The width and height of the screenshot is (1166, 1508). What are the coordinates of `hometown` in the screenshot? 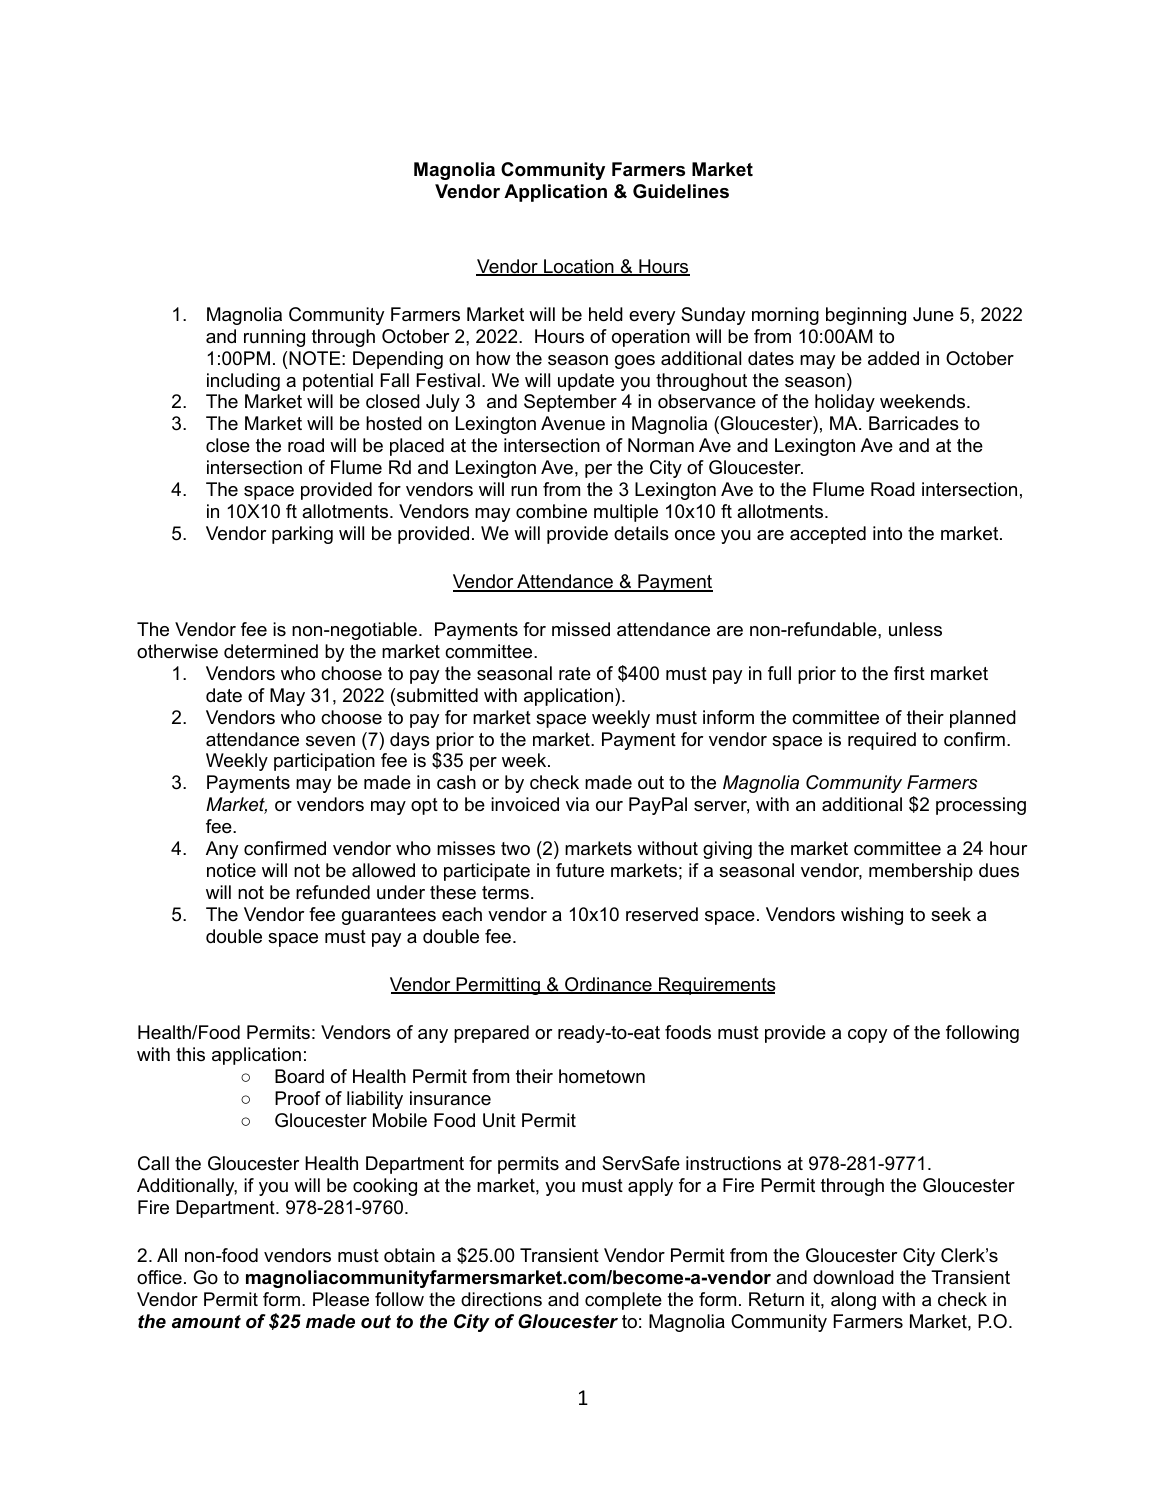 It's located at (602, 1076).
